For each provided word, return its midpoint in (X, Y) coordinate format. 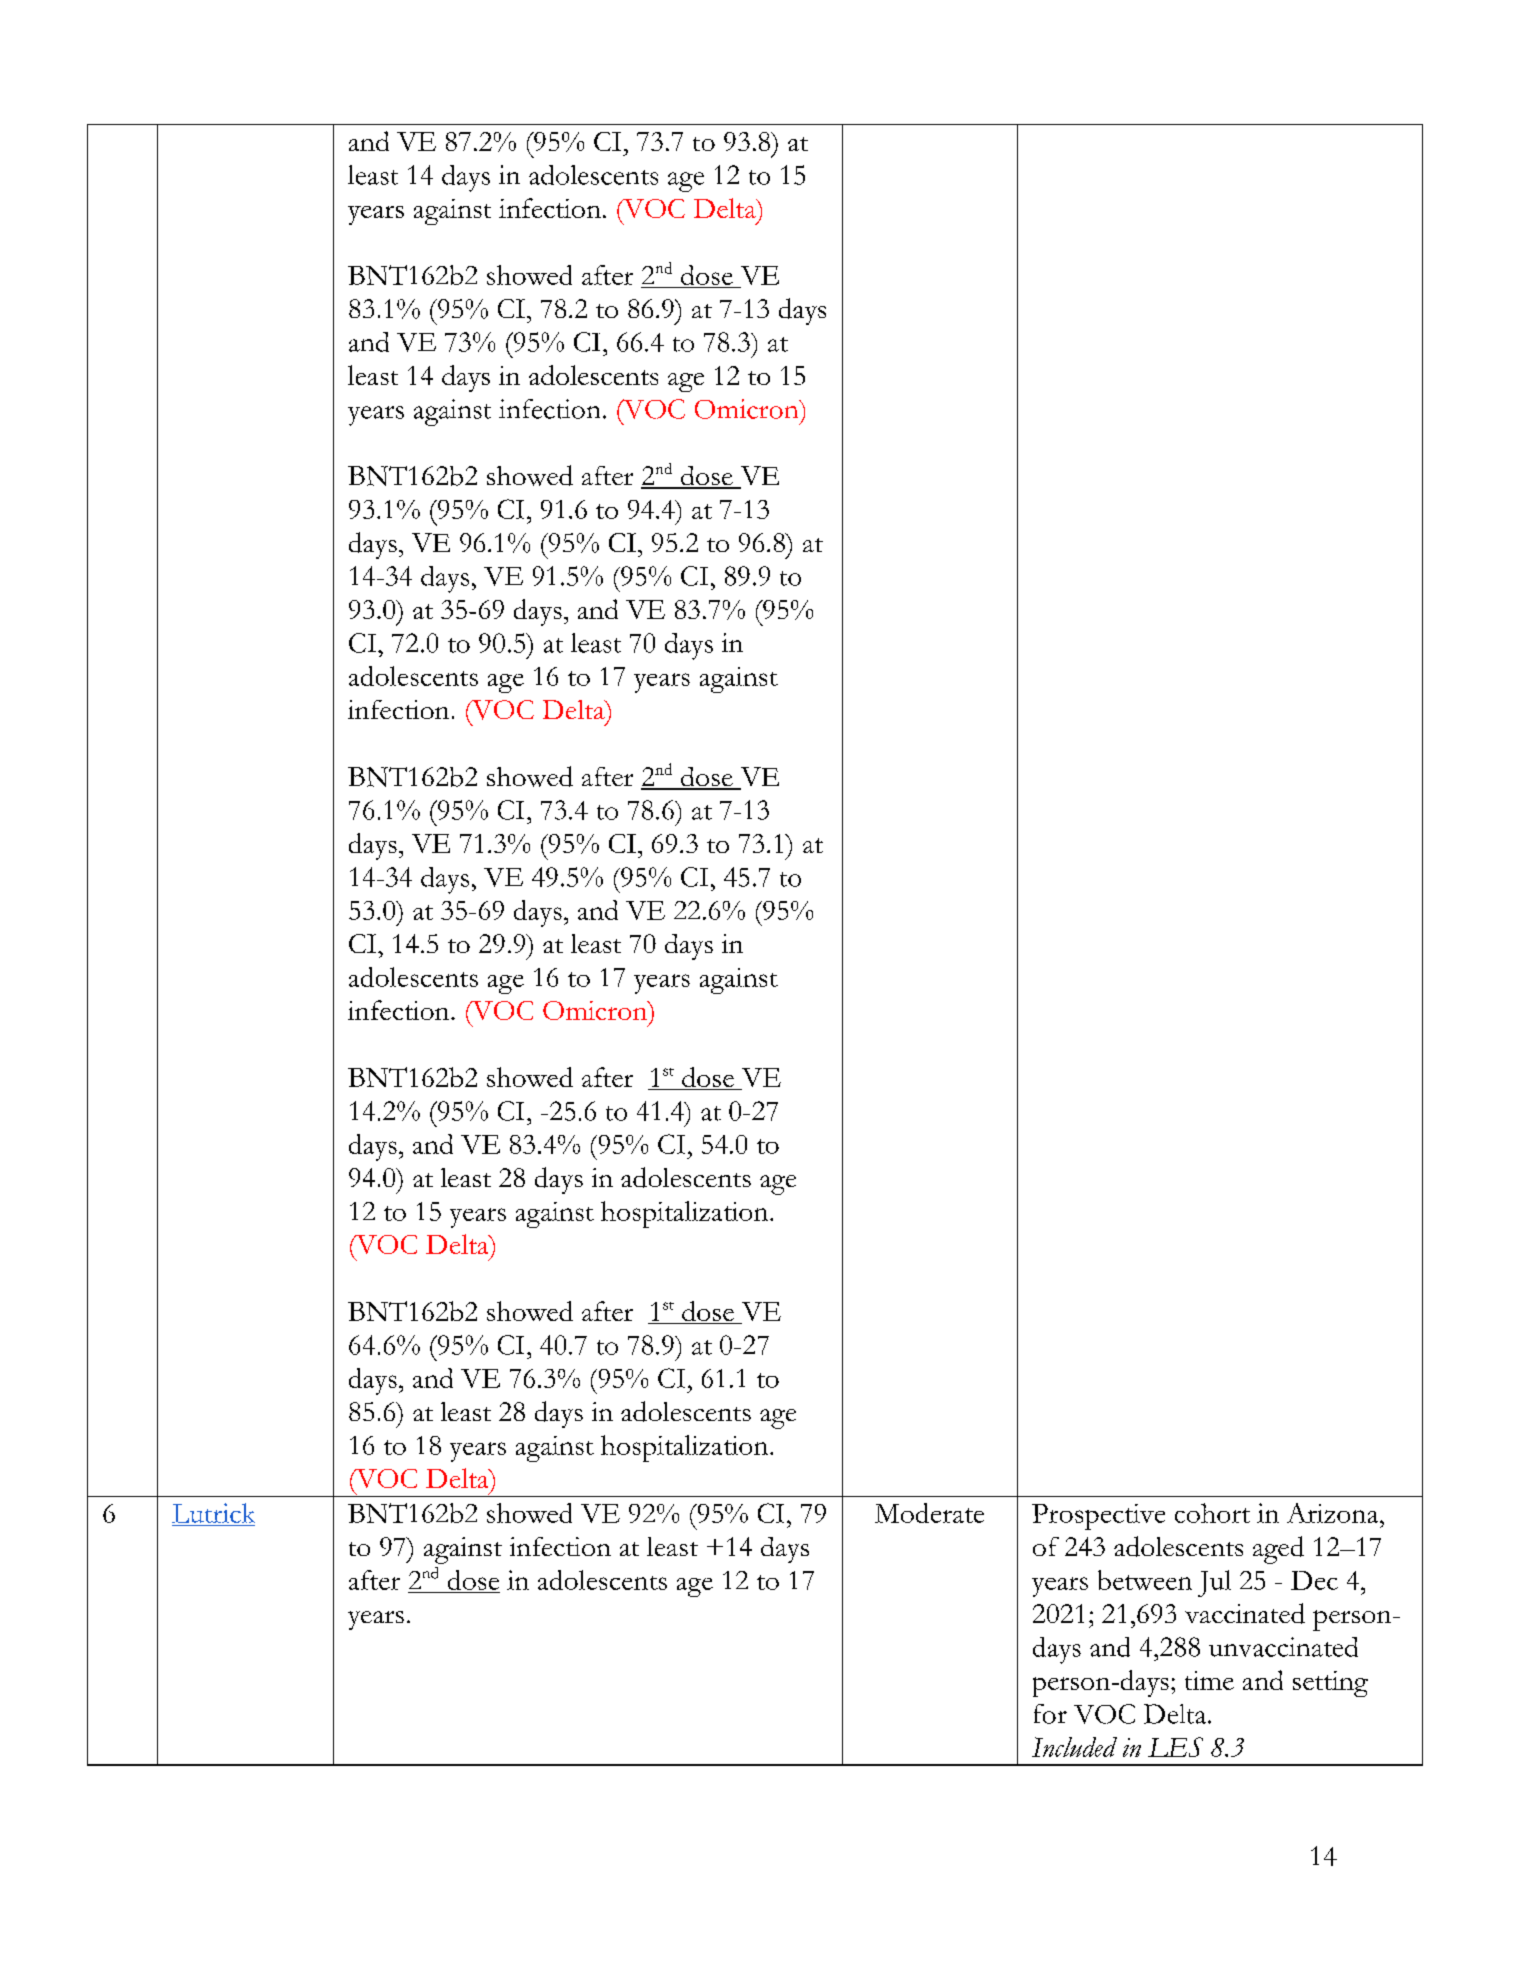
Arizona (1334, 1513)
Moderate (929, 1513)
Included (1074, 1747)
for (1050, 1714)
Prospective (1098, 1517)
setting (1330, 1684)
